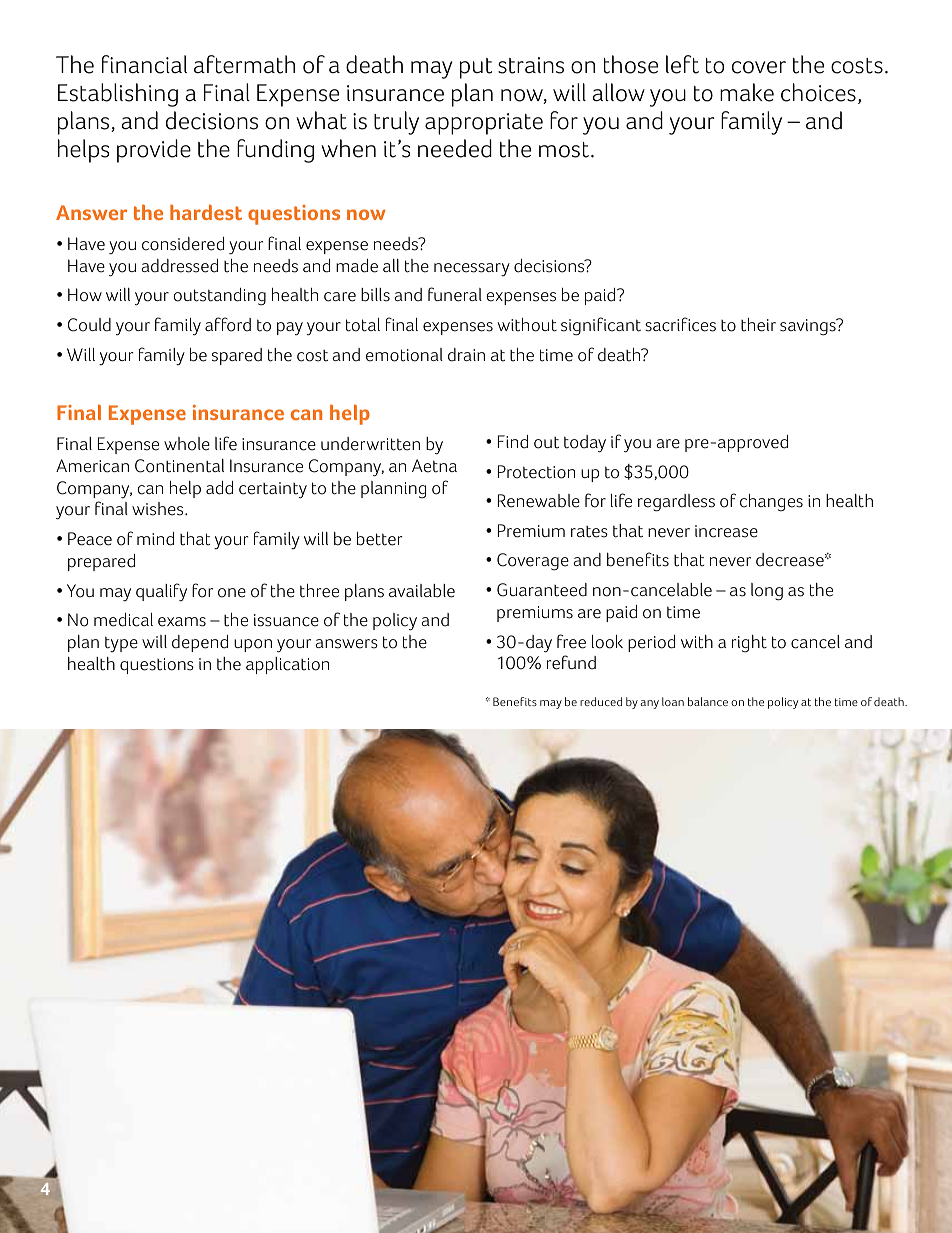 The image size is (952, 1233). Describe the element at coordinates (379, 539) in the screenshot. I see `better` at that location.
